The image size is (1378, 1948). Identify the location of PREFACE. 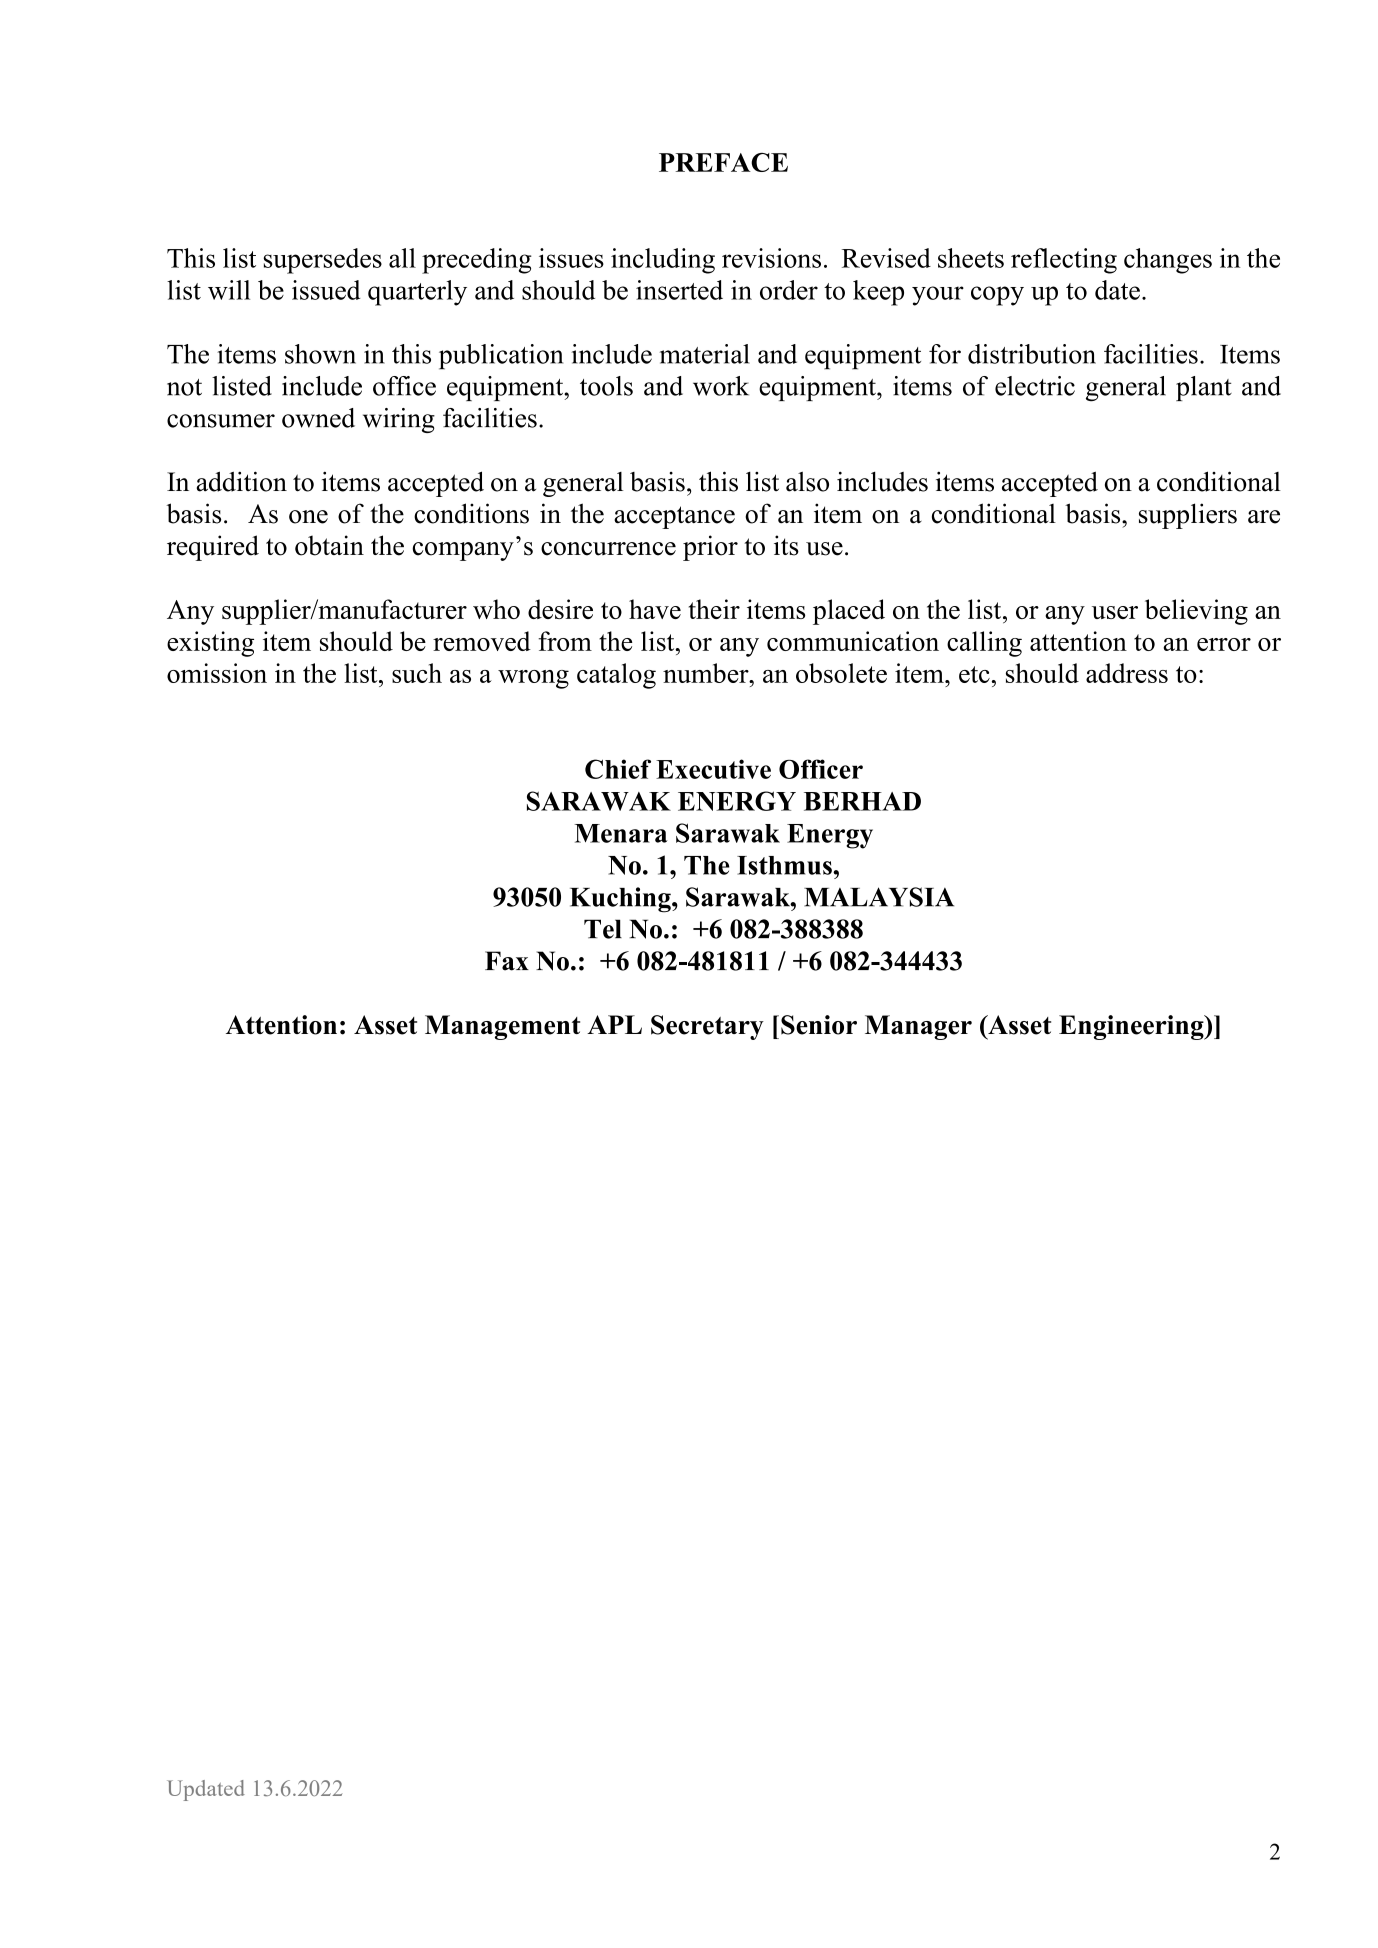
(723, 162).
